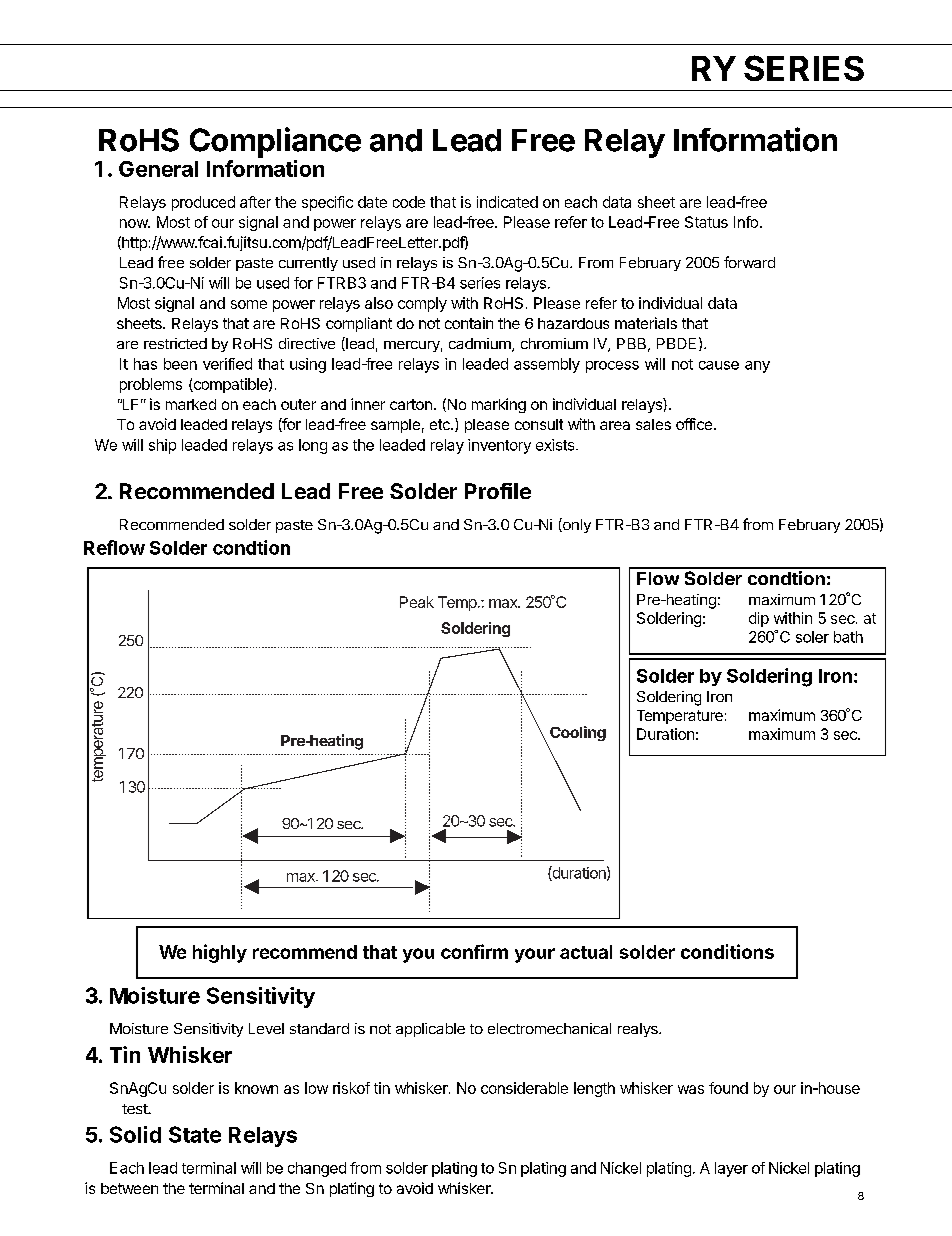 The width and height of the screenshot is (952, 1236). I want to click on State, so click(195, 1134).
